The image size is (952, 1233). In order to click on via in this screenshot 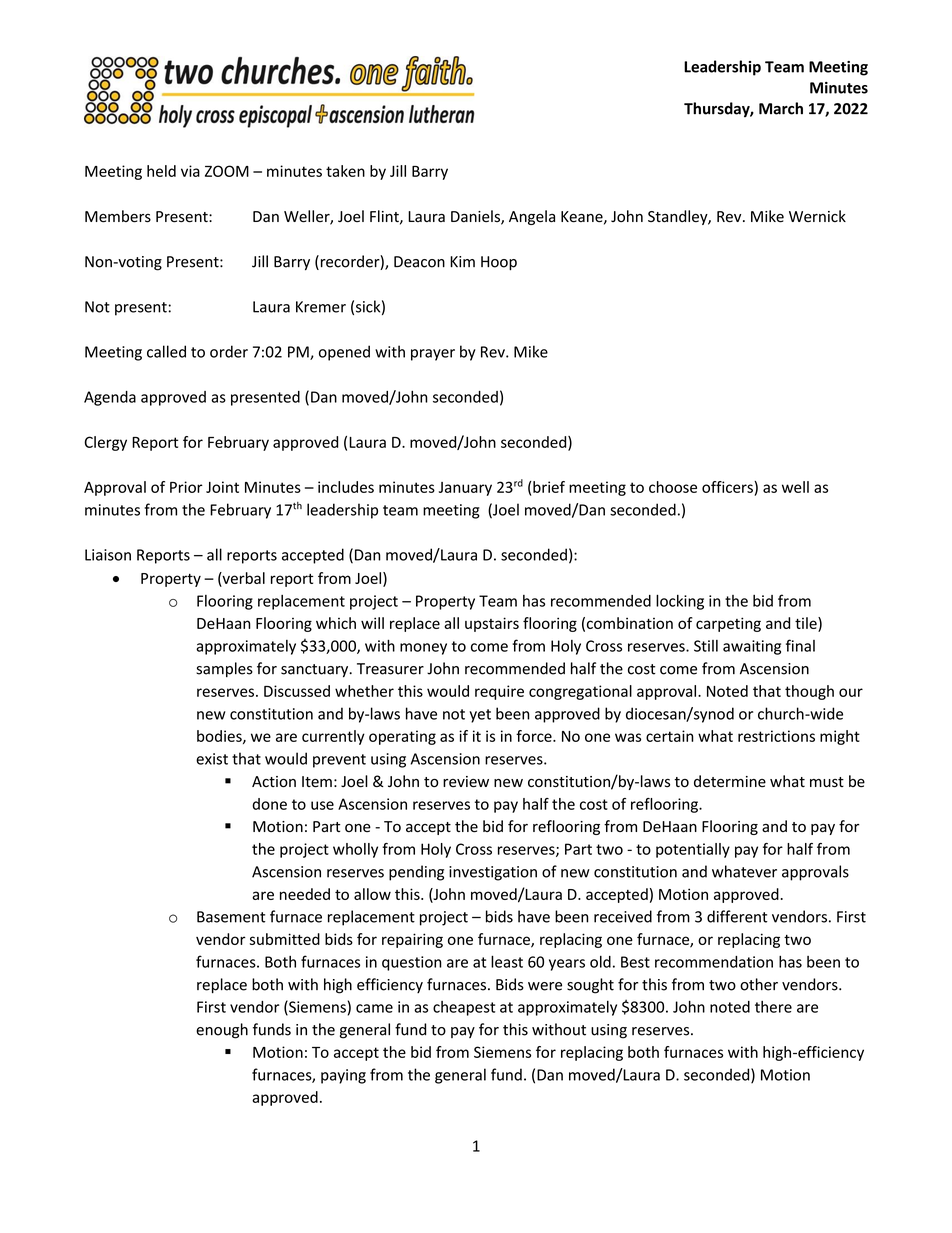, I will do `click(190, 171)`.
